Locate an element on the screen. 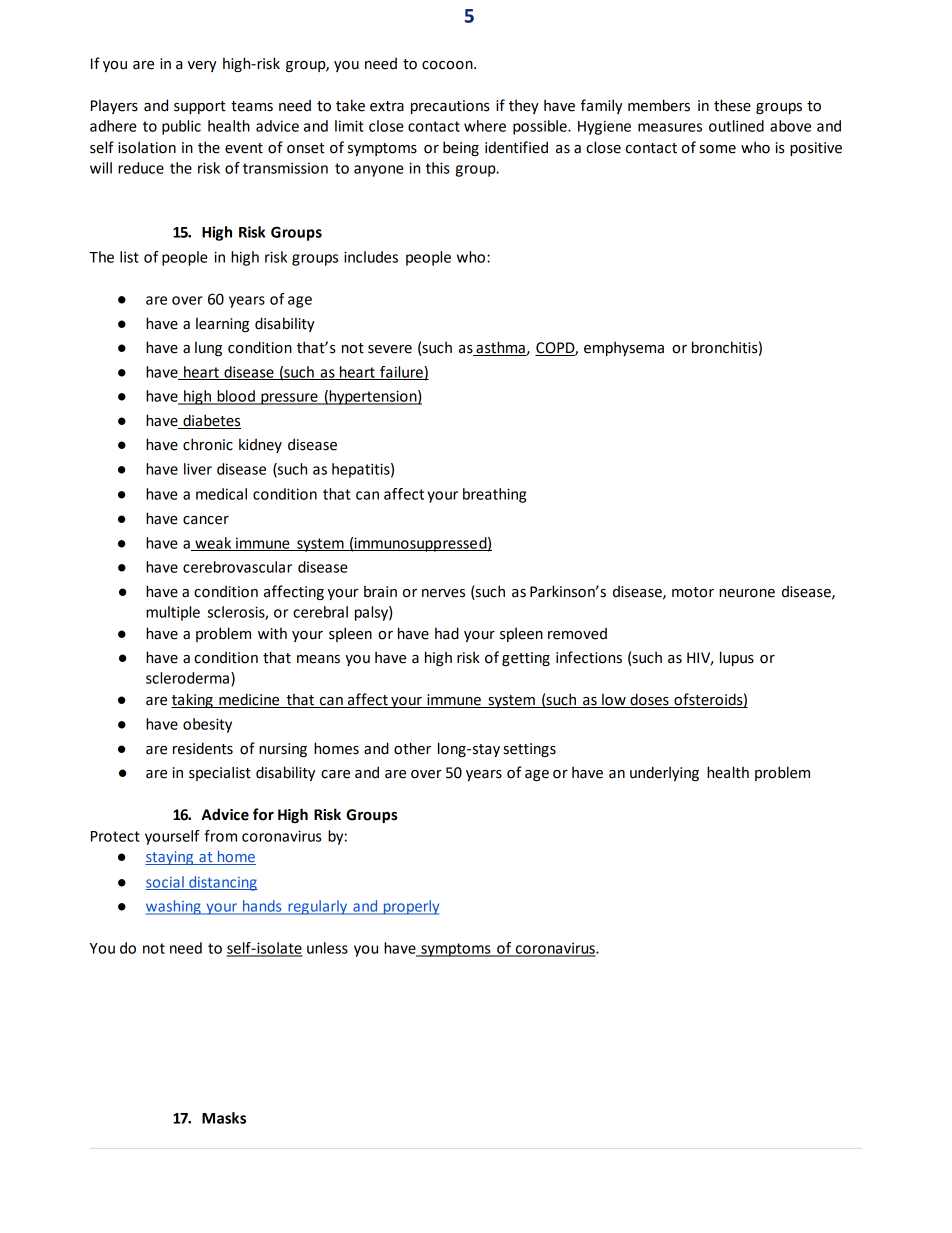 This screenshot has height=1233, width=952. these is located at coordinates (732, 105).
